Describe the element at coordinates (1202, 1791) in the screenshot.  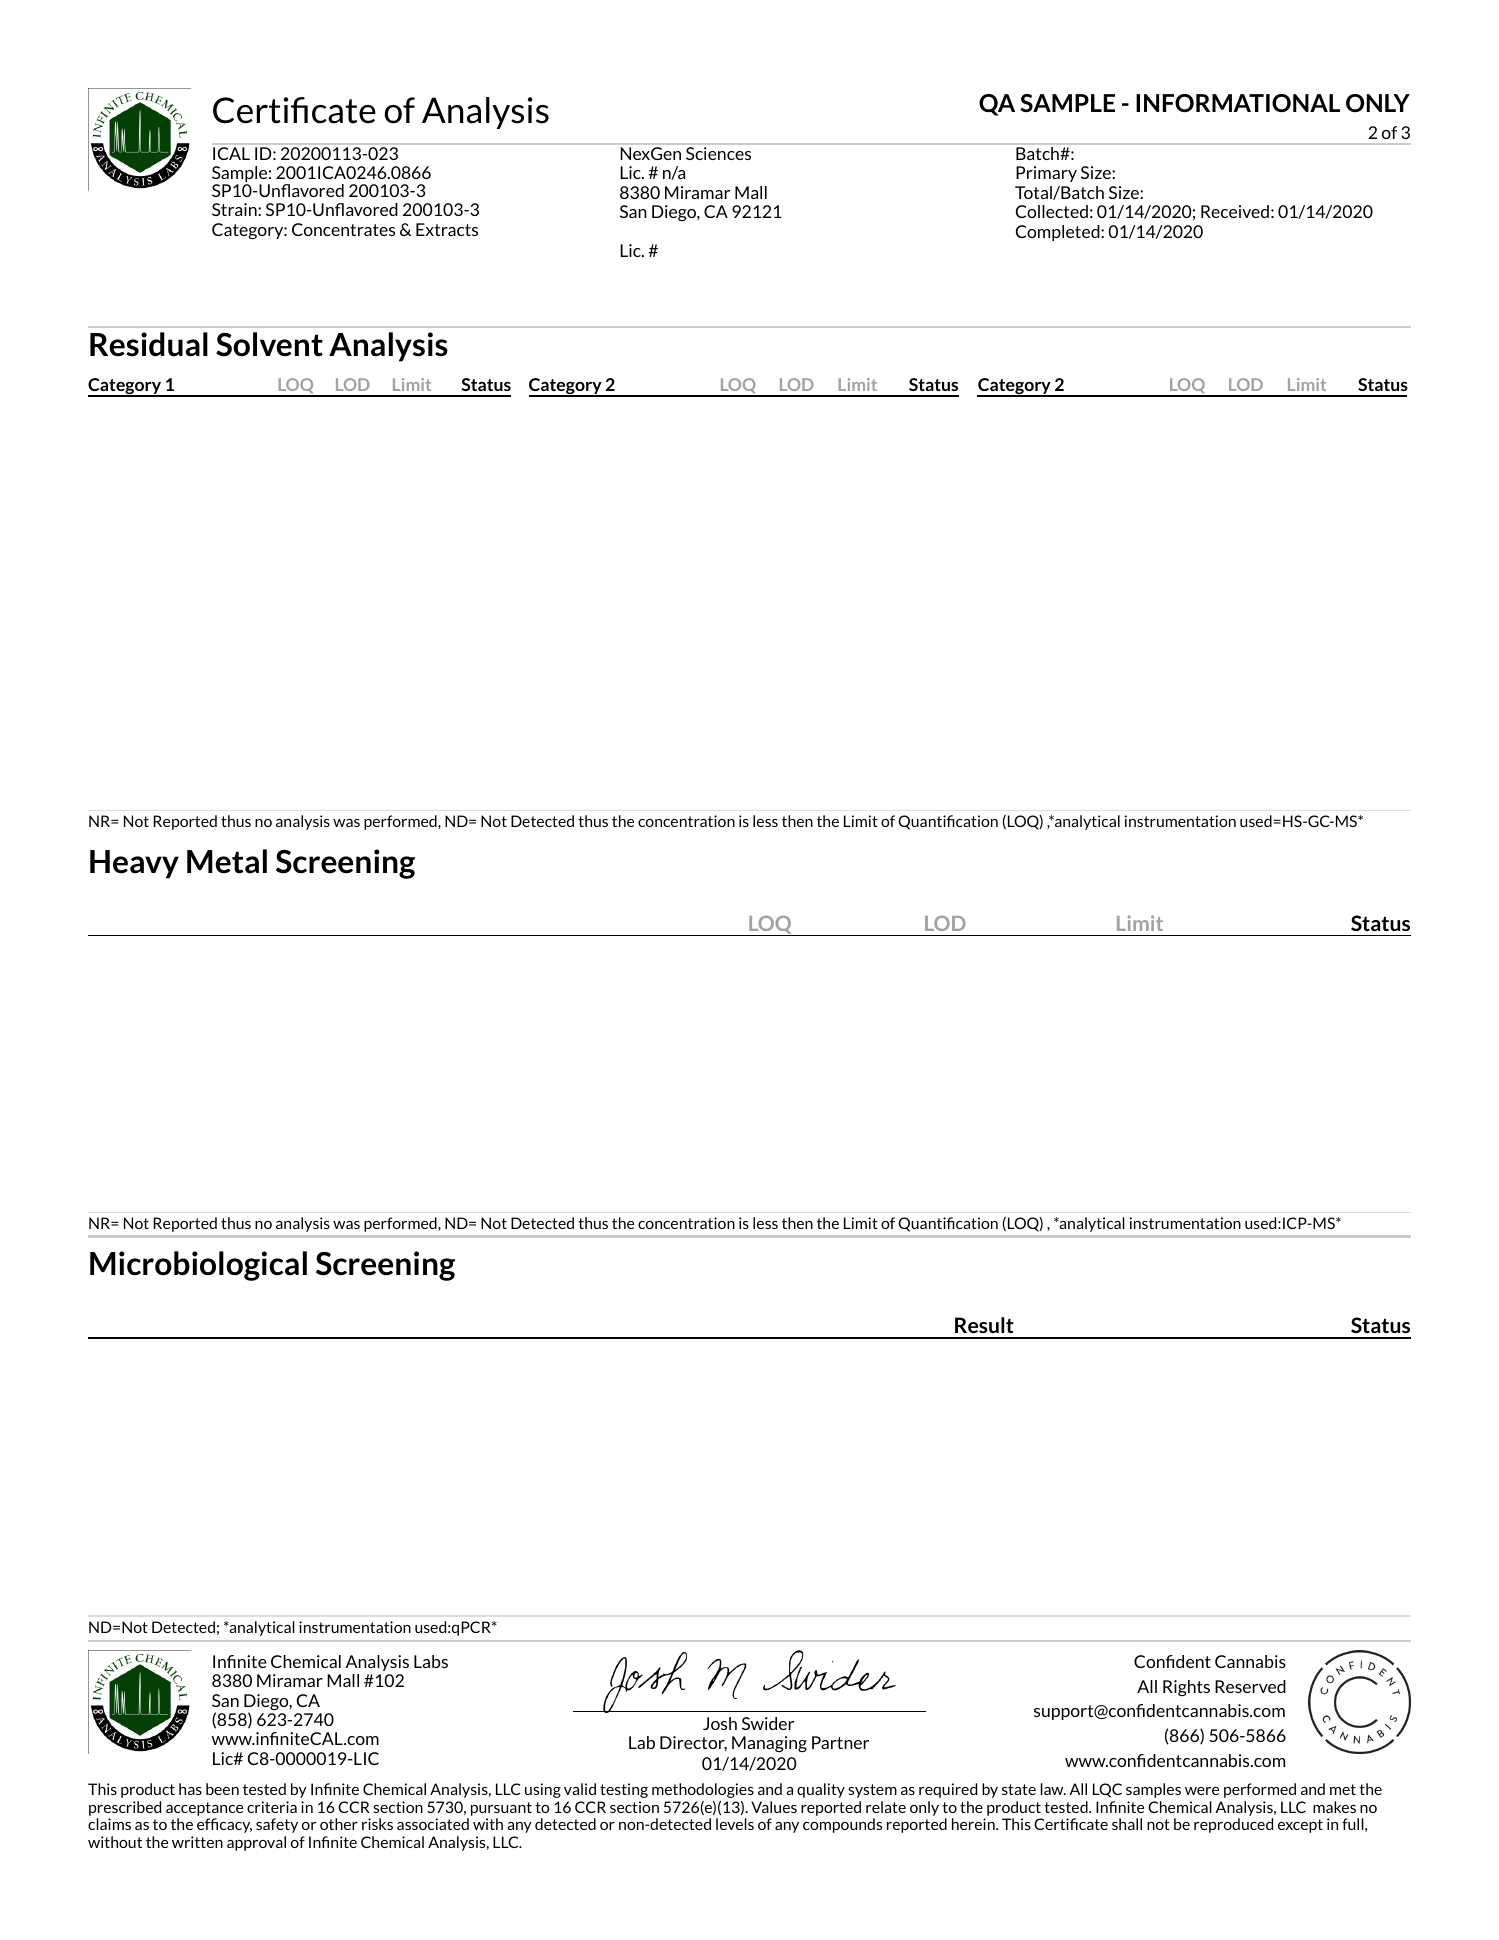
I see `were` at that location.
